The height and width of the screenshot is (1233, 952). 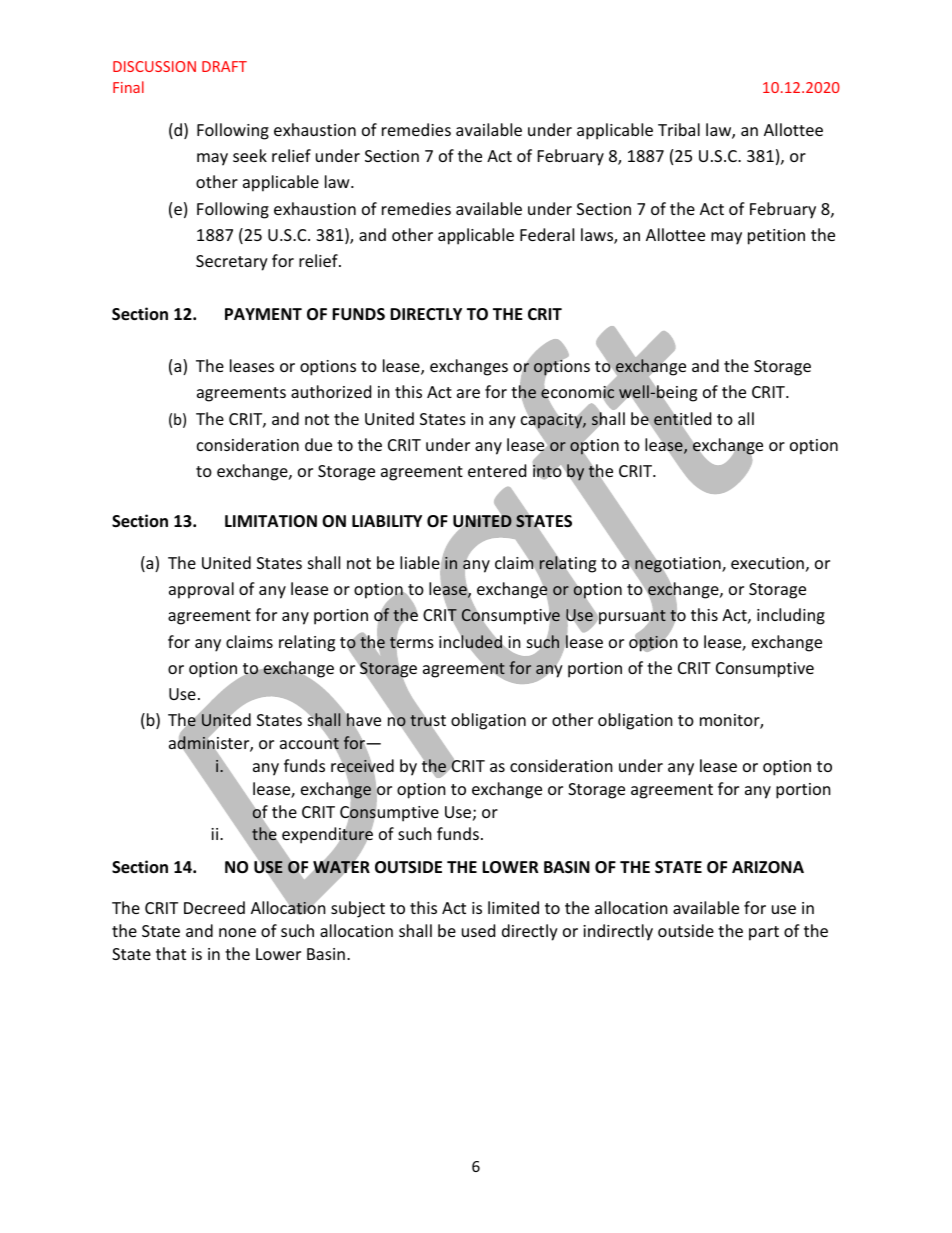 What do you see at coordinates (767, 563) in the screenshot?
I see `execution` at bounding box center [767, 563].
